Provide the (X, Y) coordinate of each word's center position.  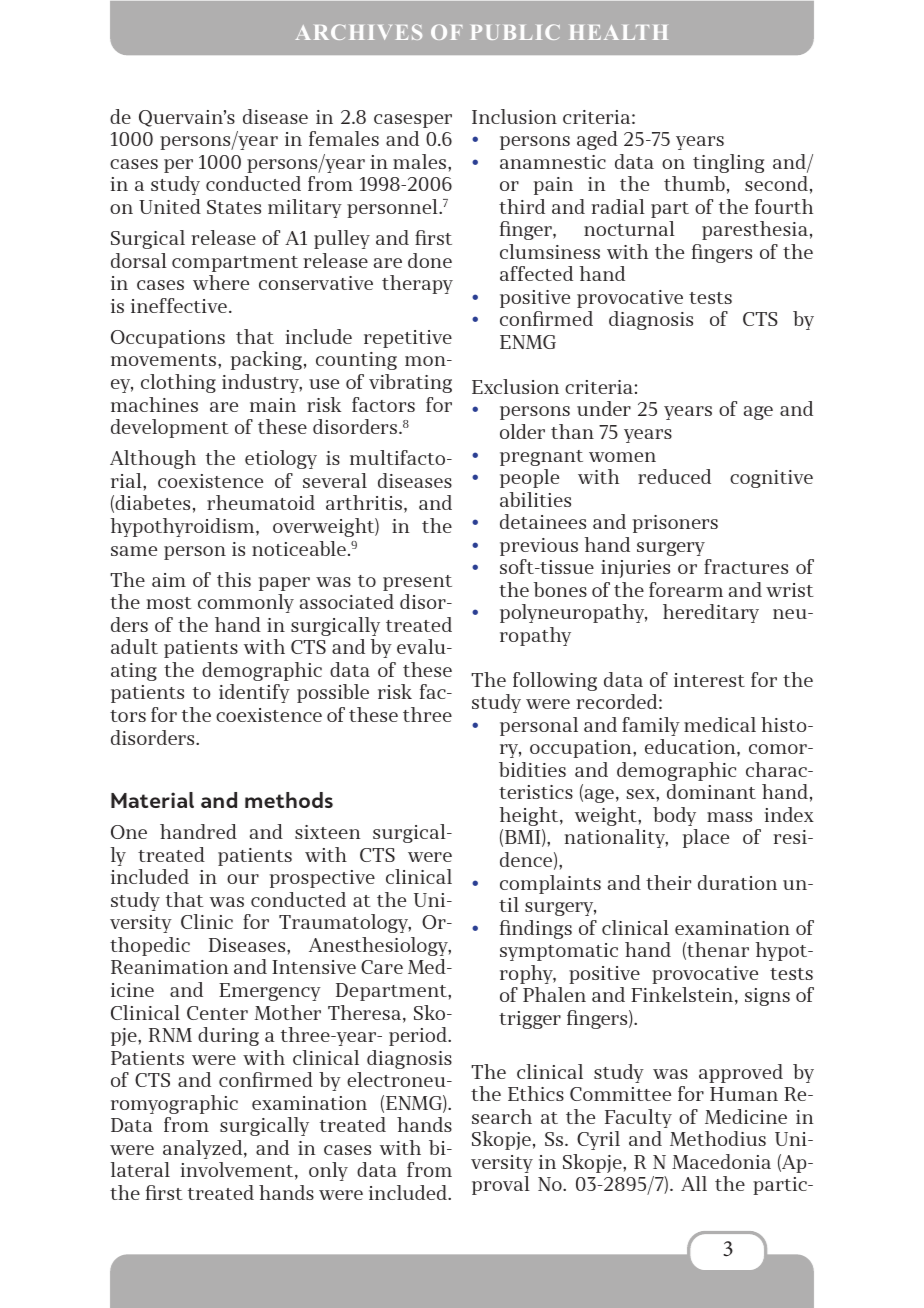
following (555, 681)
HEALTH (619, 32)
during (228, 1036)
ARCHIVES (358, 32)
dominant (711, 791)
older (522, 431)
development (170, 428)
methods (289, 800)
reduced (674, 476)
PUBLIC (515, 32)
